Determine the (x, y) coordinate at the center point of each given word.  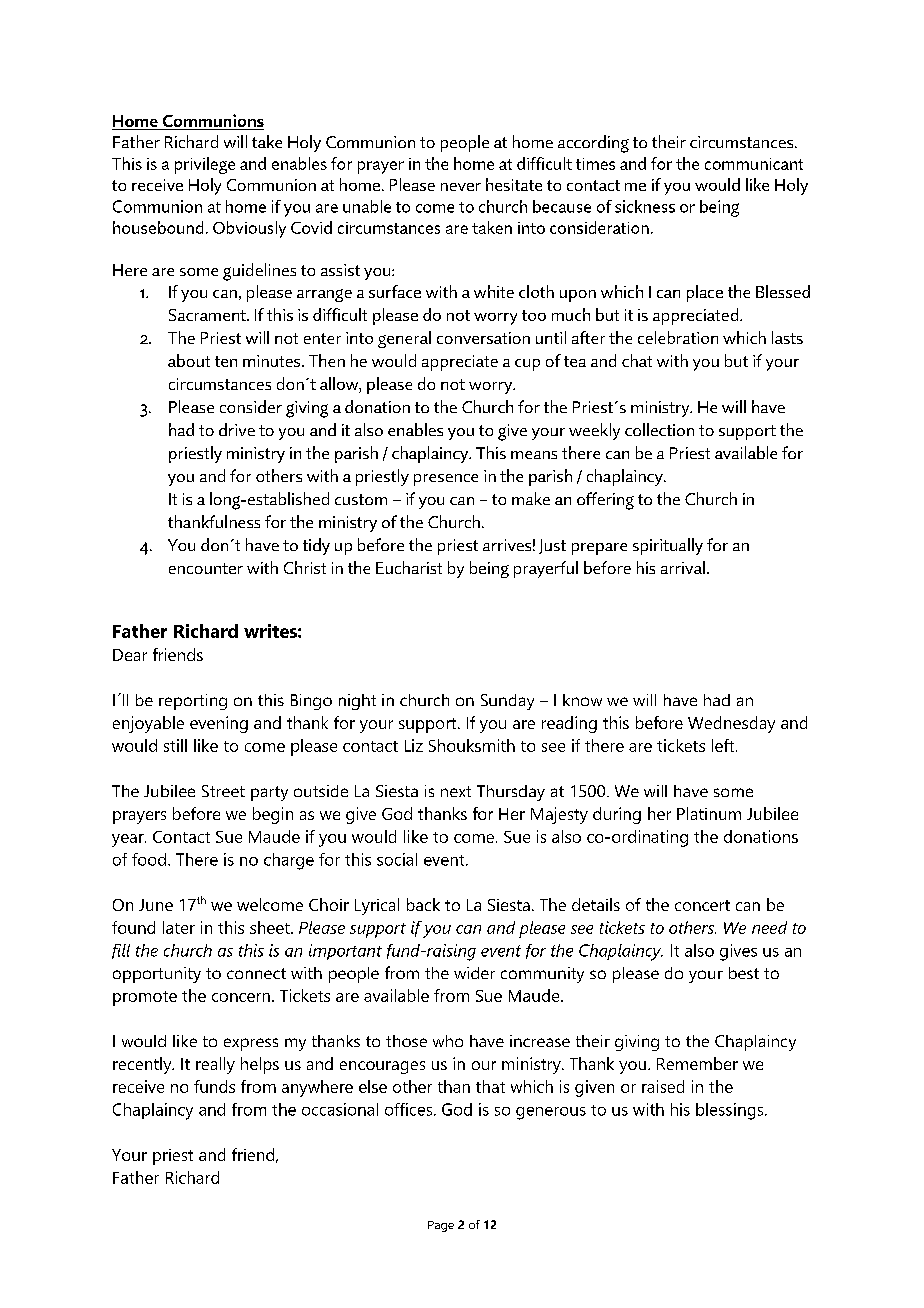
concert (702, 905)
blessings (731, 1111)
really (215, 1065)
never (461, 187)
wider (474, 973)
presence (446, 480)
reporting (193, 702)
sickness (645, 206)
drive (237, 429)
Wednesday (731, 724)
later (179, 927)
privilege (205, 165)
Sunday (507, 702)
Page (441, 1226)
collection (659, 429)
